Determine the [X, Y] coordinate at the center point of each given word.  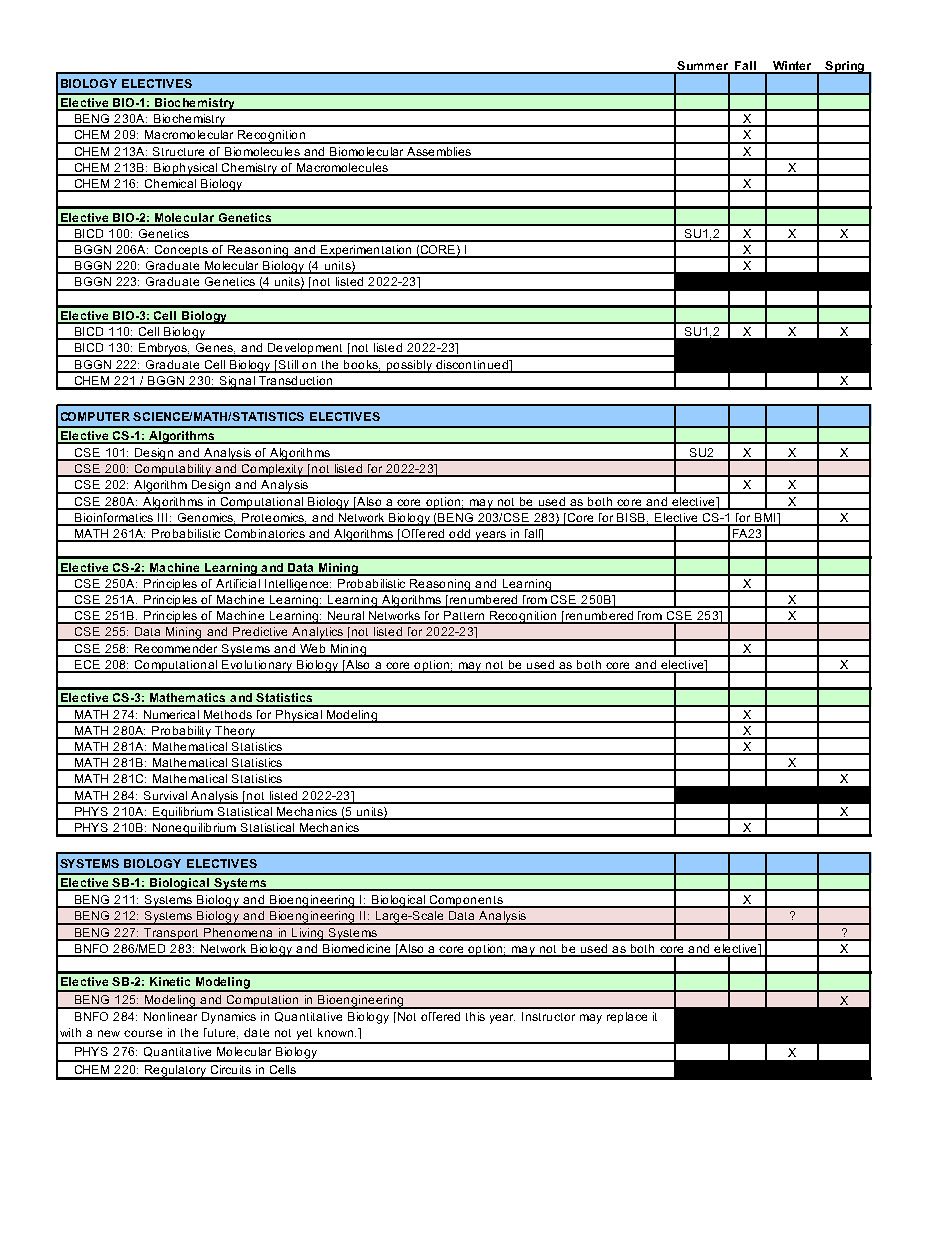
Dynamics [229, 1018]
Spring [845, 67]
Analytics [317, 634]
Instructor [548, 1016]
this [475, 1016]
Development [306, 350]
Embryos [163, 350]
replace [627, 1017]
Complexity [273, 470]
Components [466, 901]
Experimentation [366, 251]
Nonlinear [170, 1016]
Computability [173, 470]
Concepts [181, 251]
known [337, 1032]
